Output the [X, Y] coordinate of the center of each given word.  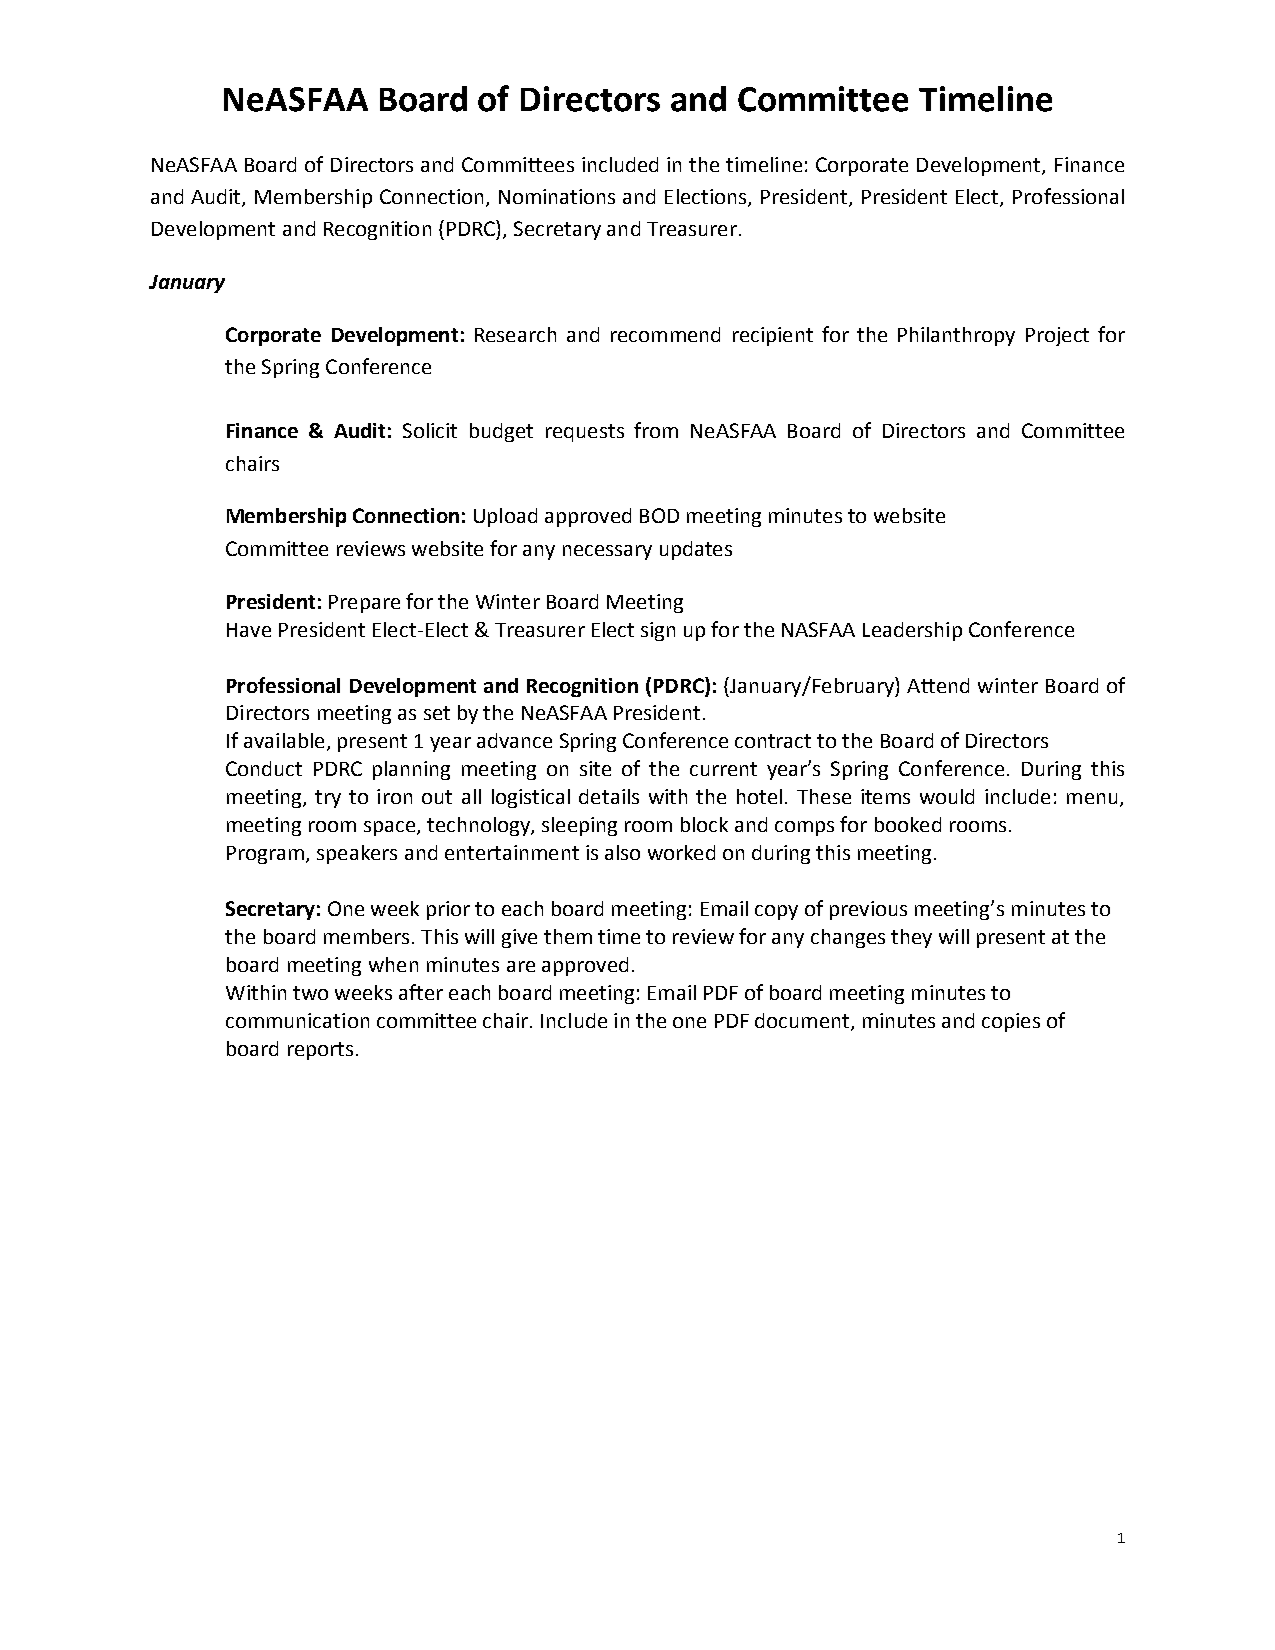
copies [1011, 1022]
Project [1057, 336]
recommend [665, 334]
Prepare [364, 604]
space [389, 828]
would [947, 796]
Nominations [557, 196]
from [656, 430]
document [802, 1020]
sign [658, 631]
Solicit [430, 430]
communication [297, 1020]
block [704, 824]
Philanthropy [956, 336]
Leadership [912, 631]
